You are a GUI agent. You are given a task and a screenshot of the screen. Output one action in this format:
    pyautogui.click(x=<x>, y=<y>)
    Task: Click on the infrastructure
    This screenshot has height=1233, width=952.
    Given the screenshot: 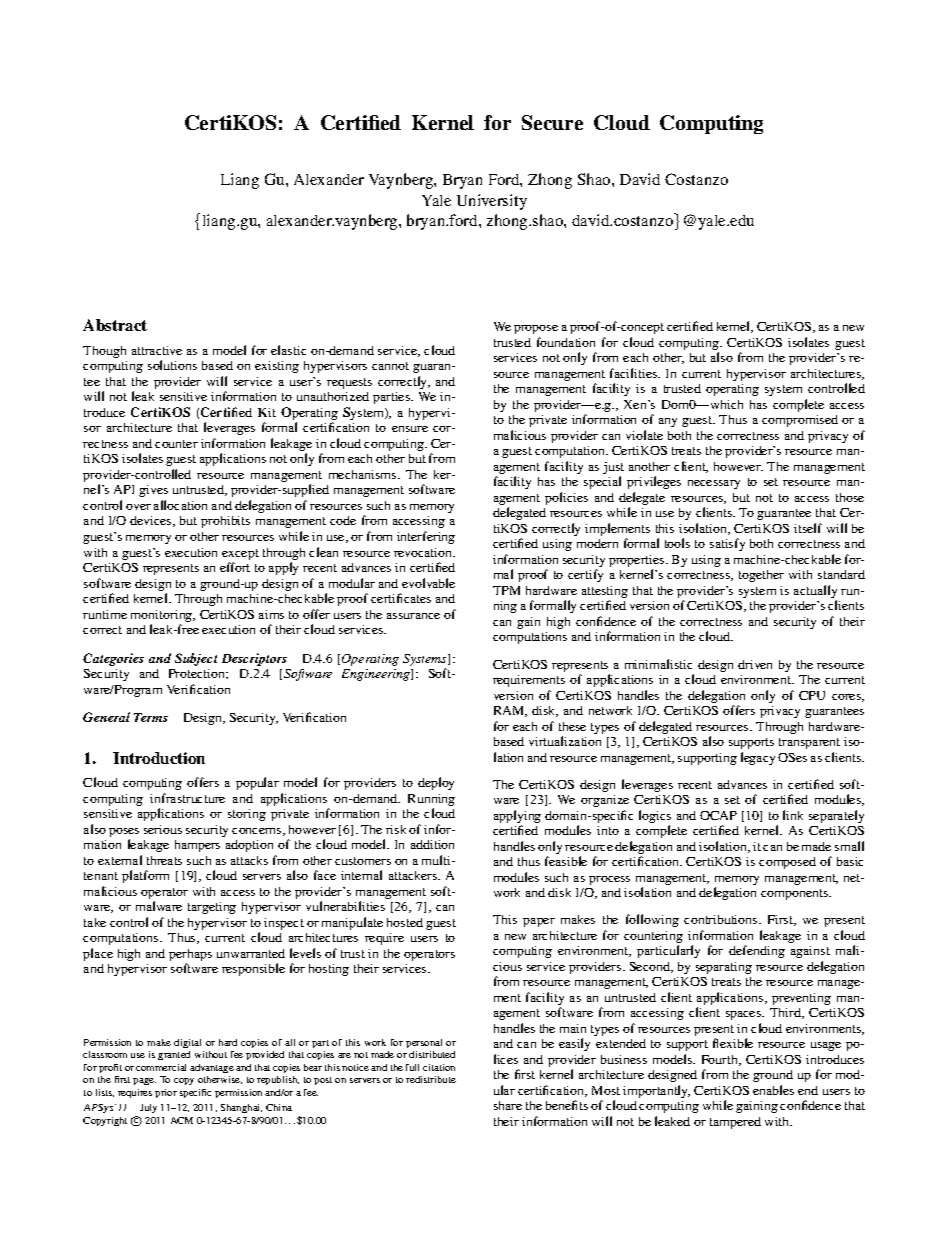 What is the action you would take?
    pyautogui.click(x=187, y=798)
